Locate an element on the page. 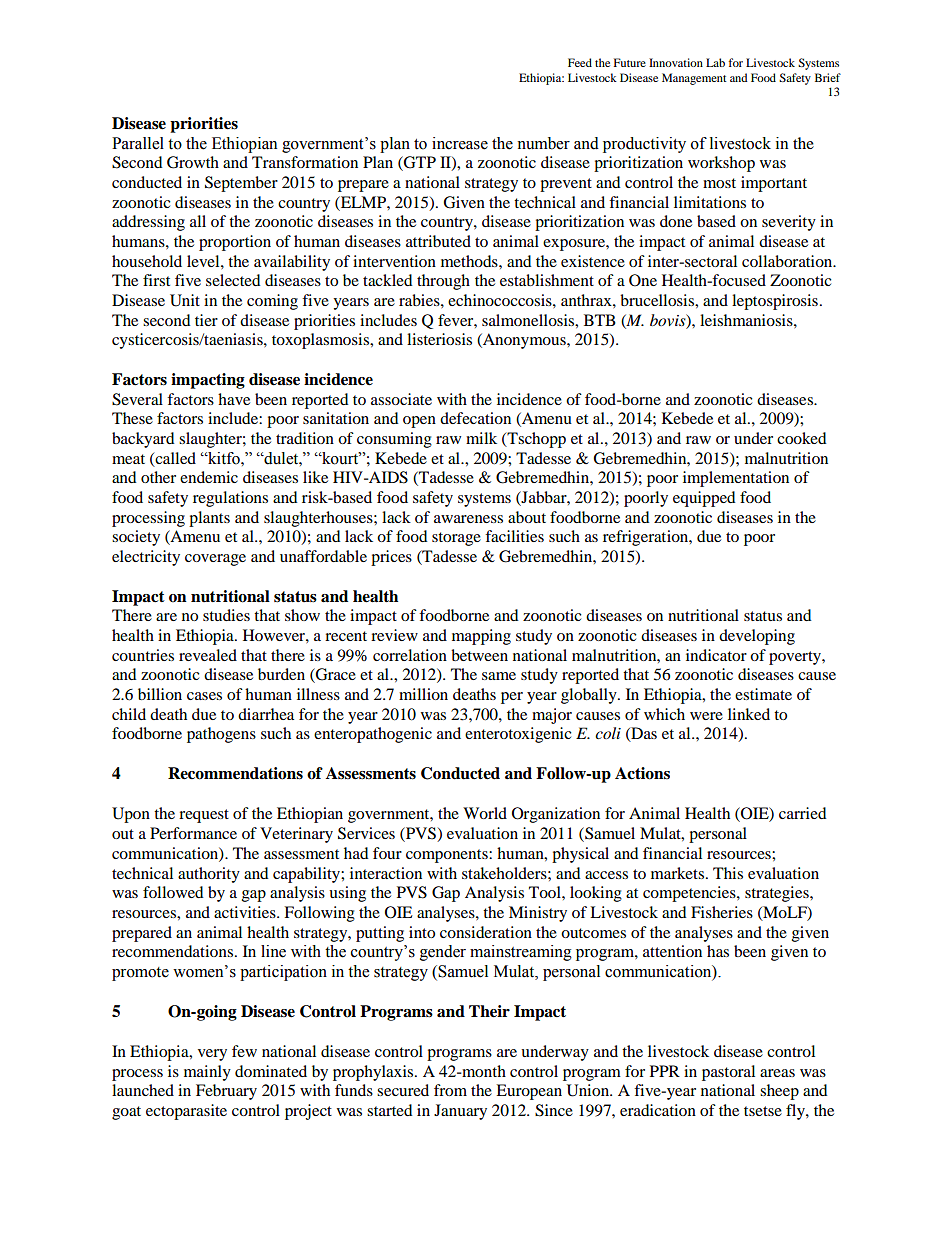 Image resolution: width=952 pixels, height=1233 pixels. Performance is located at coordinates (193, 833).
